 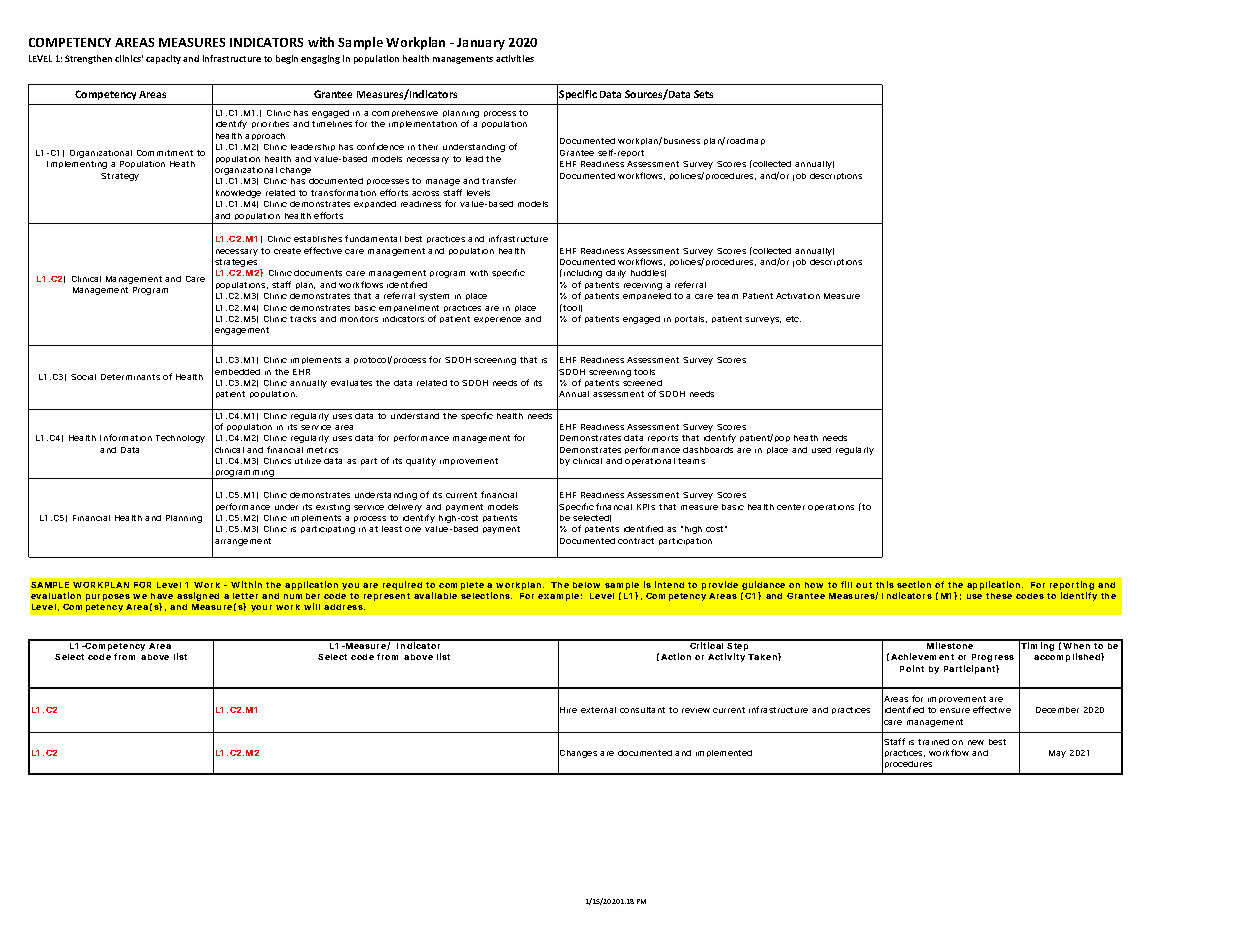 I want to click on embedded, so click(x=237, y=372).
